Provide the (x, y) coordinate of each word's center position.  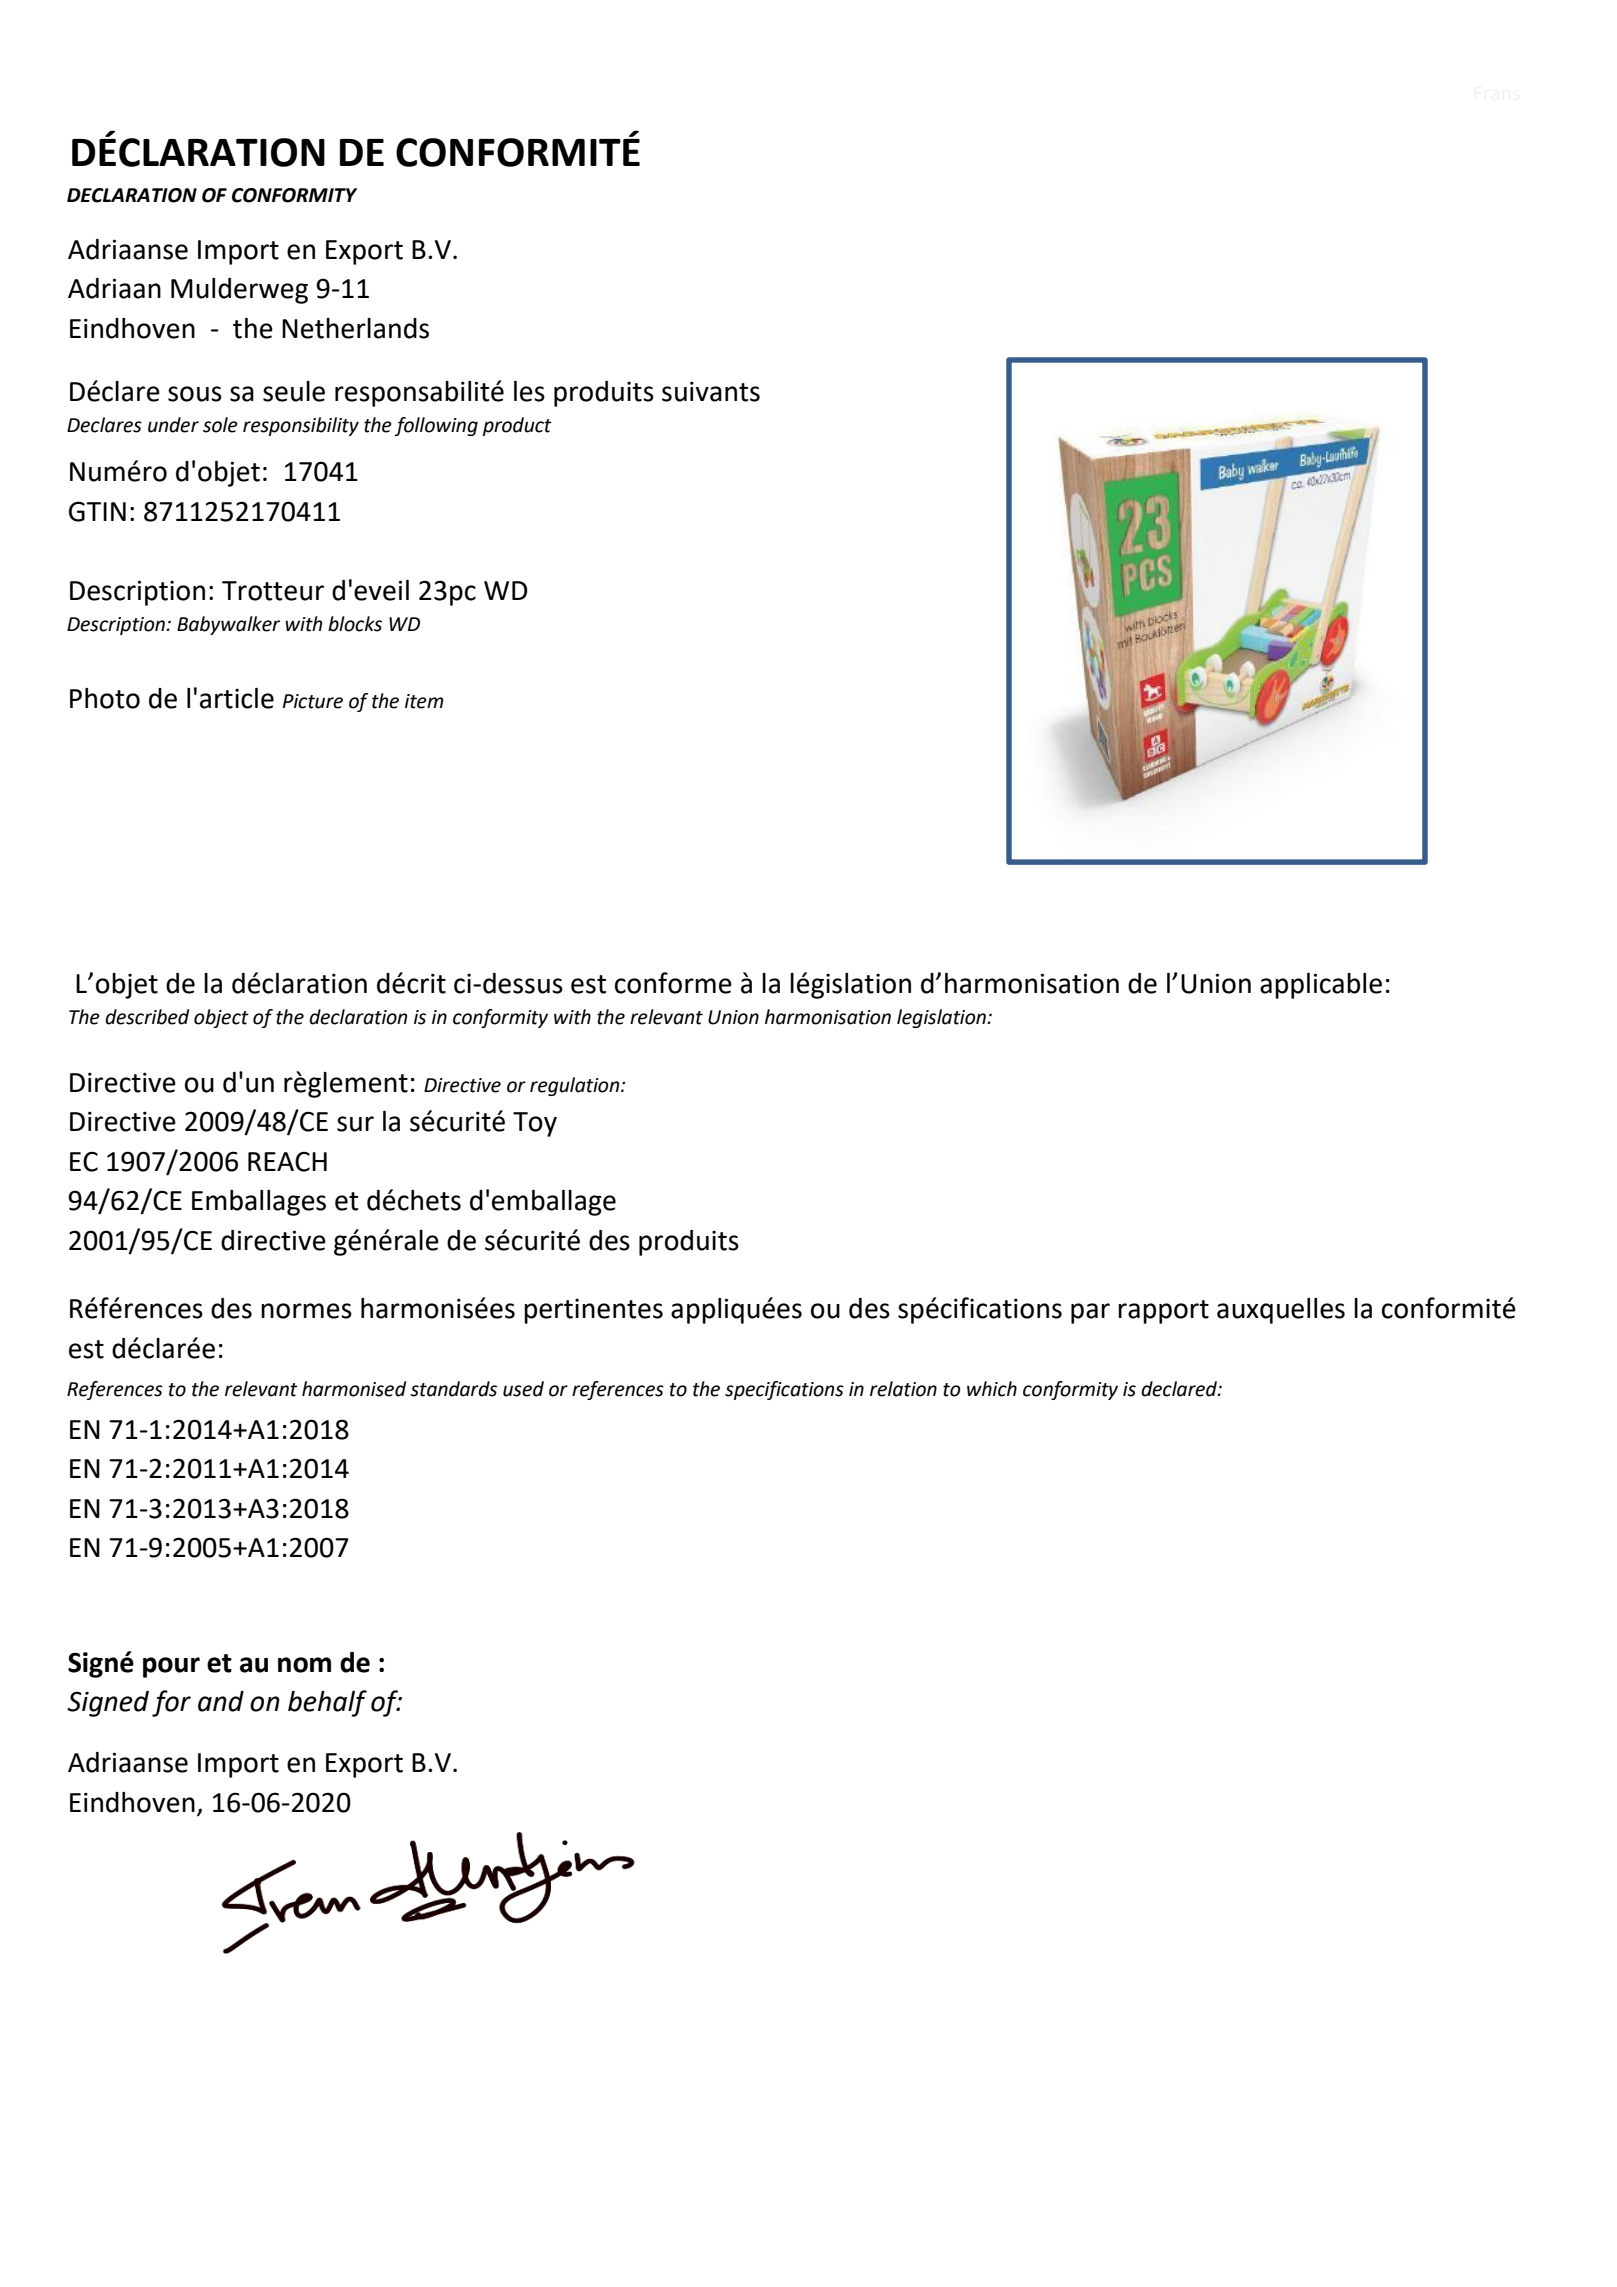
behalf (327, 1703)
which (992, 1389)
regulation (576, 1086)
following (436, 426)
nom (304, 1665)
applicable (1321, 986)
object (221, 1018)
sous (195, 394)
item (424, 701)
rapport (1163, 1312)
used (523, 1389)
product (517, 426)
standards (453, 1389)
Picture (313, 701)
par (1090, 1313)
